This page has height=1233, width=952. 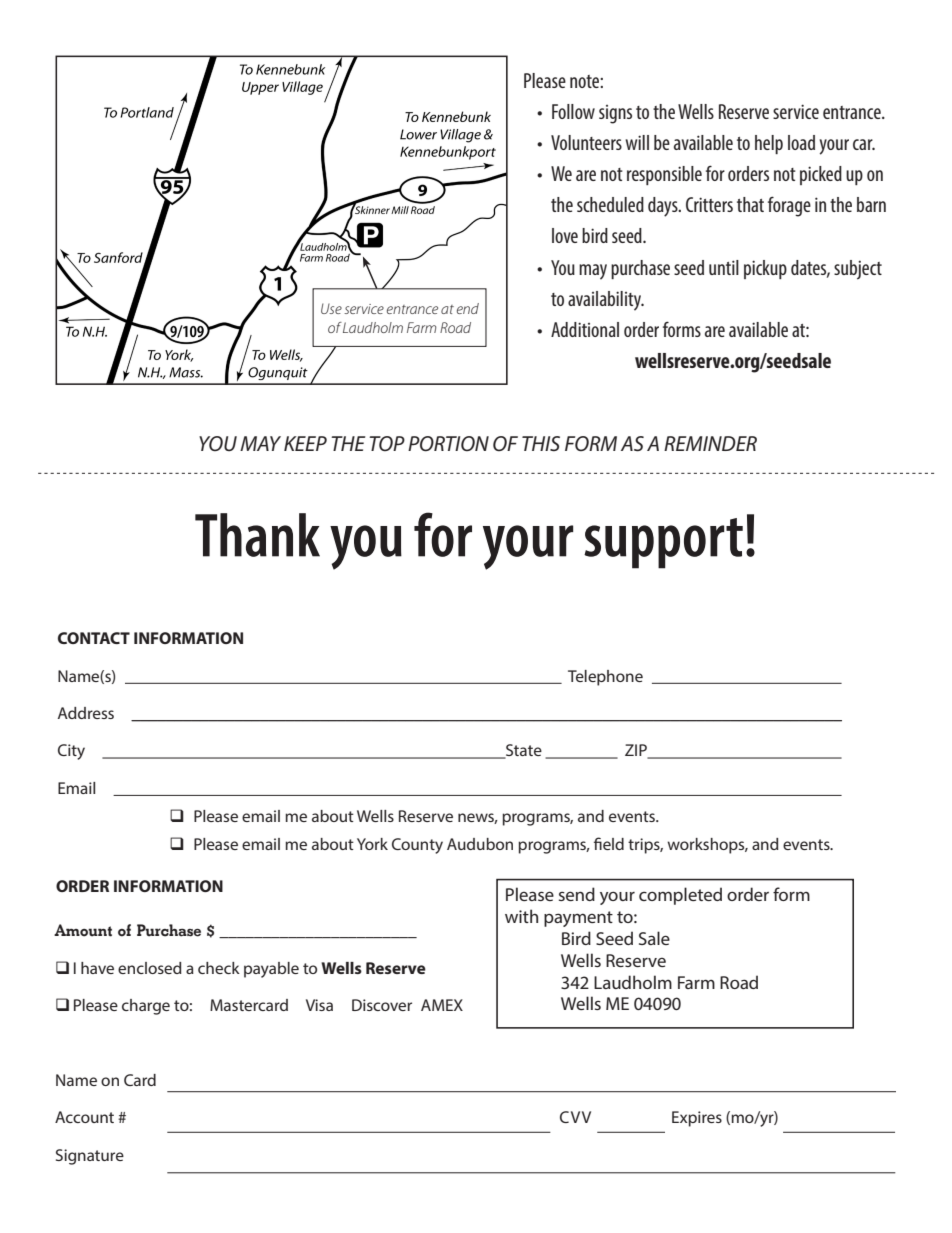 What do you see at coordinates (84, 1117) in the page?
I see `Account` at bounding box center [84, 1117].
